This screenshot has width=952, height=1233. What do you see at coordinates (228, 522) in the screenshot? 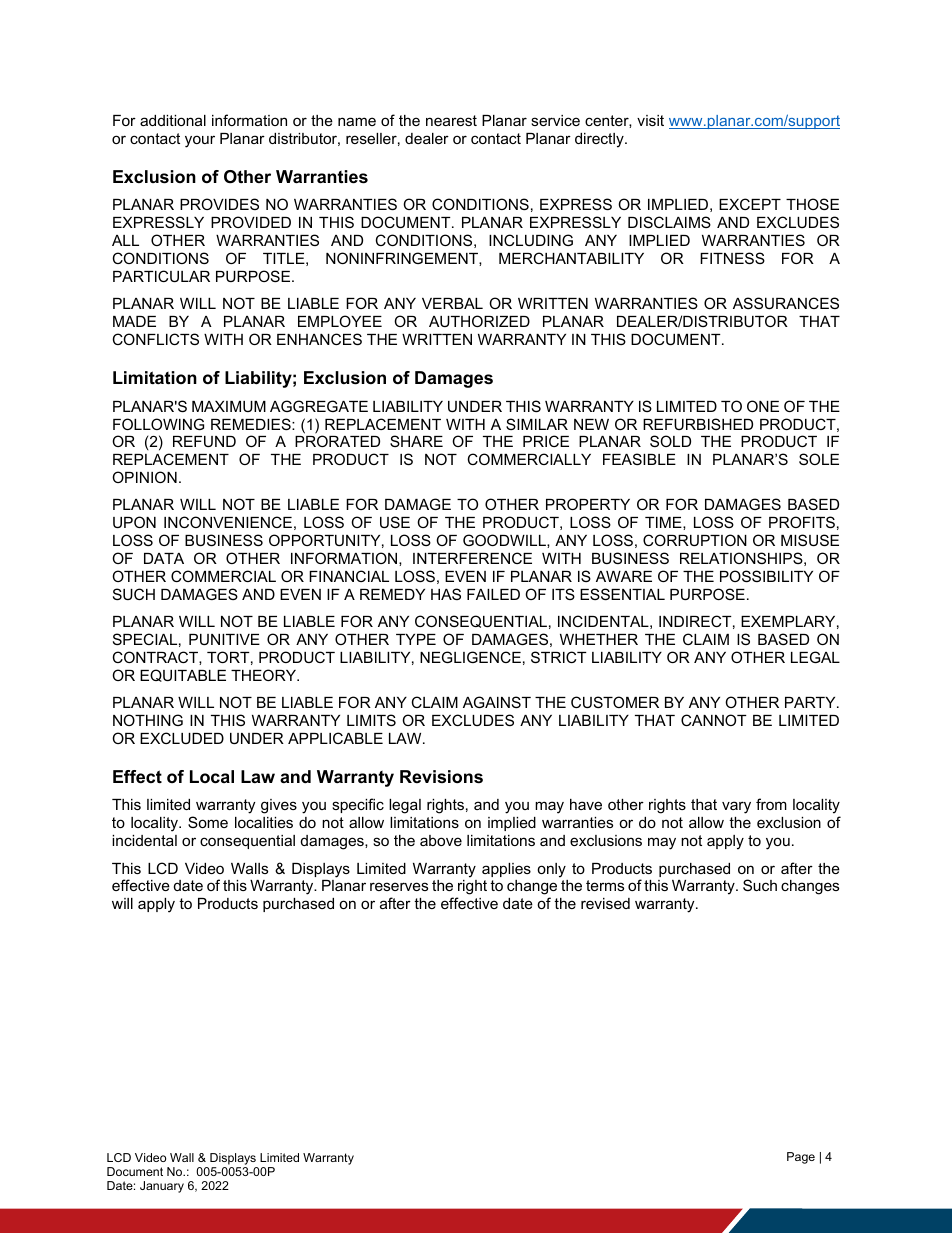
I see `INCONVENIENCE` at bounding box center [228, 522].
